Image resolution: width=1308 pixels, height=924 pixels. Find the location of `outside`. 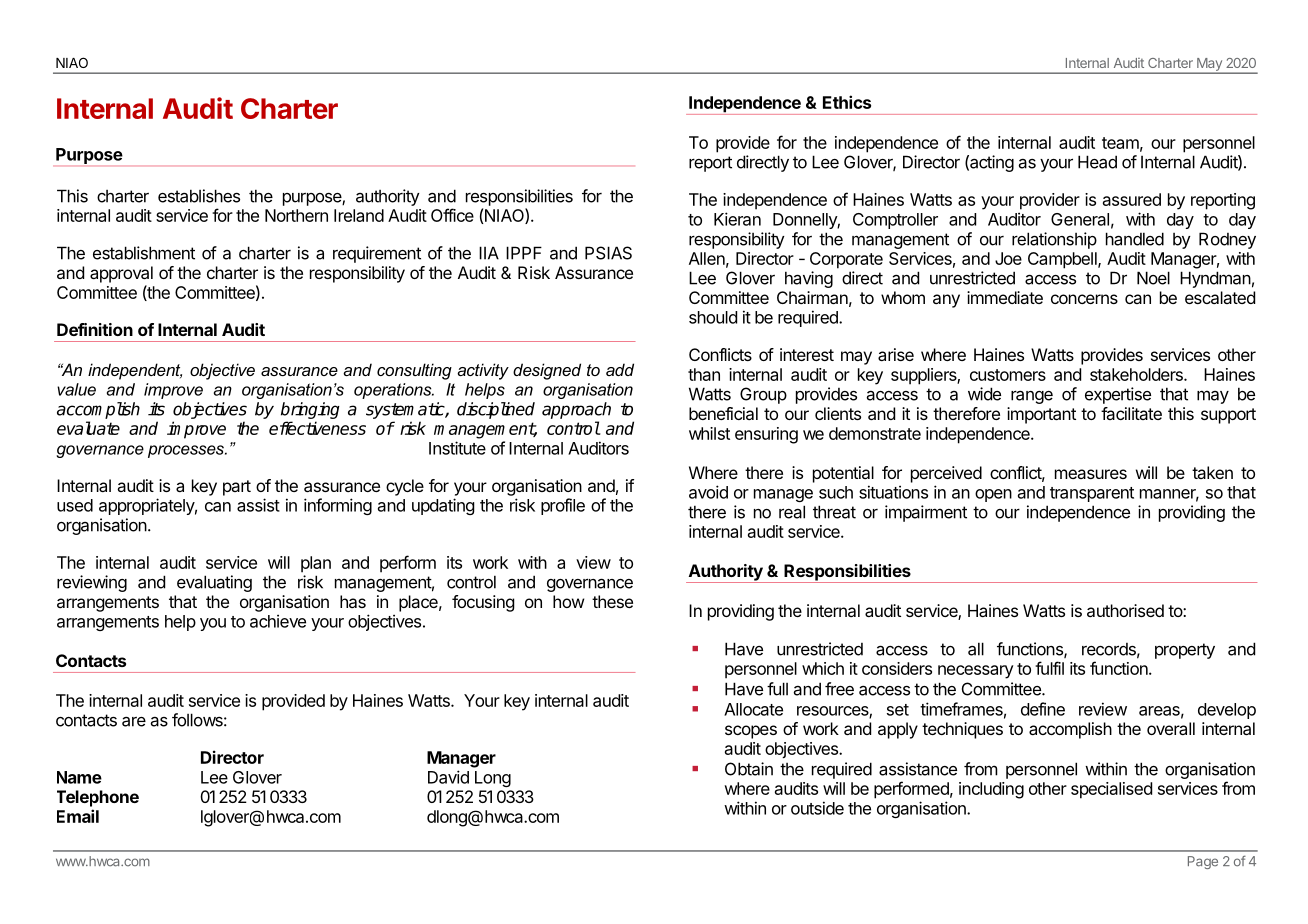

outside is located at coordinates (817, 808).
